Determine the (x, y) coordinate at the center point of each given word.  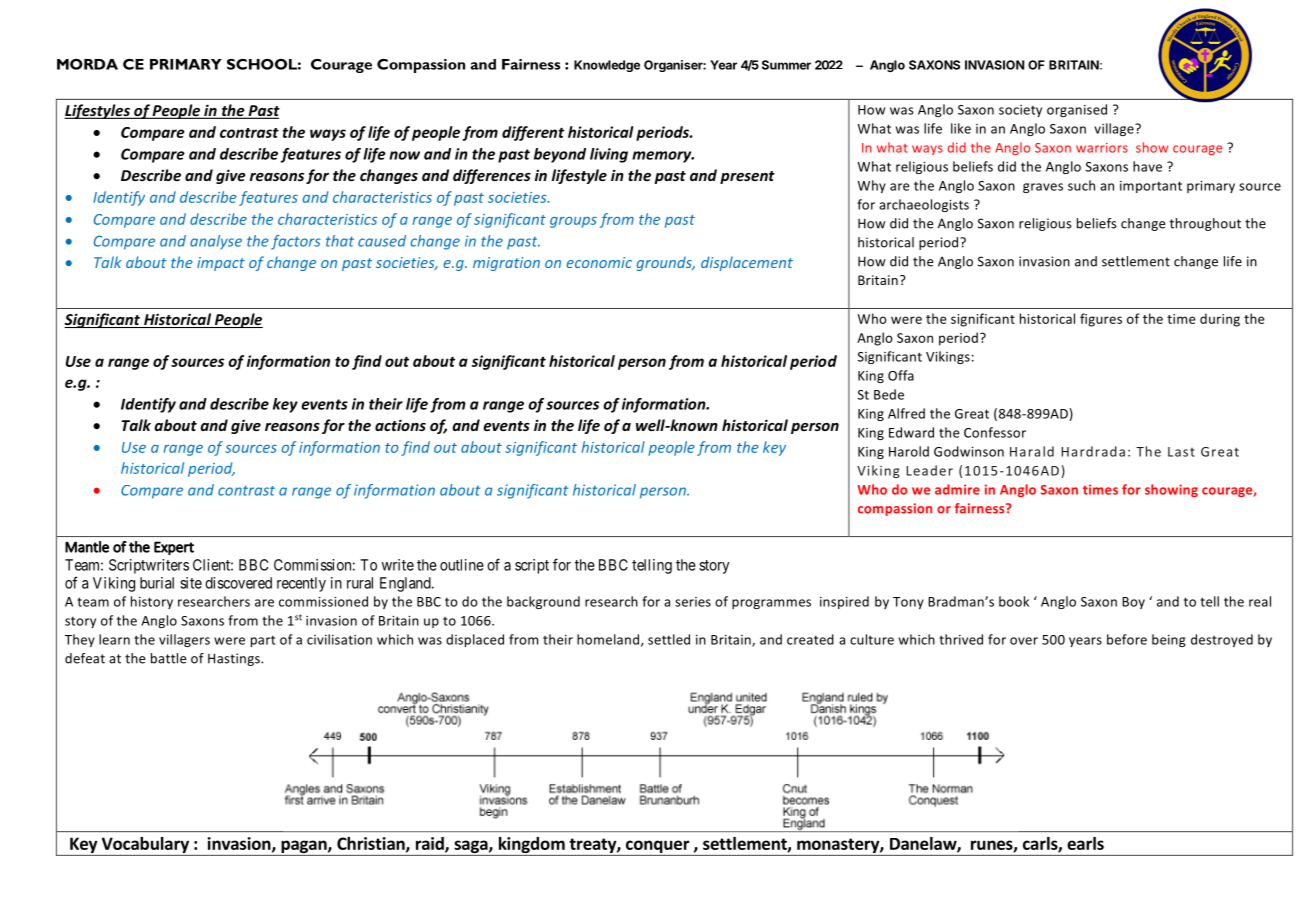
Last (1181, 452)
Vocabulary (145, 846)
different (533, 133)
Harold (909, 451)
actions (400, 425)
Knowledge (607, 66)
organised (1077, 110)
